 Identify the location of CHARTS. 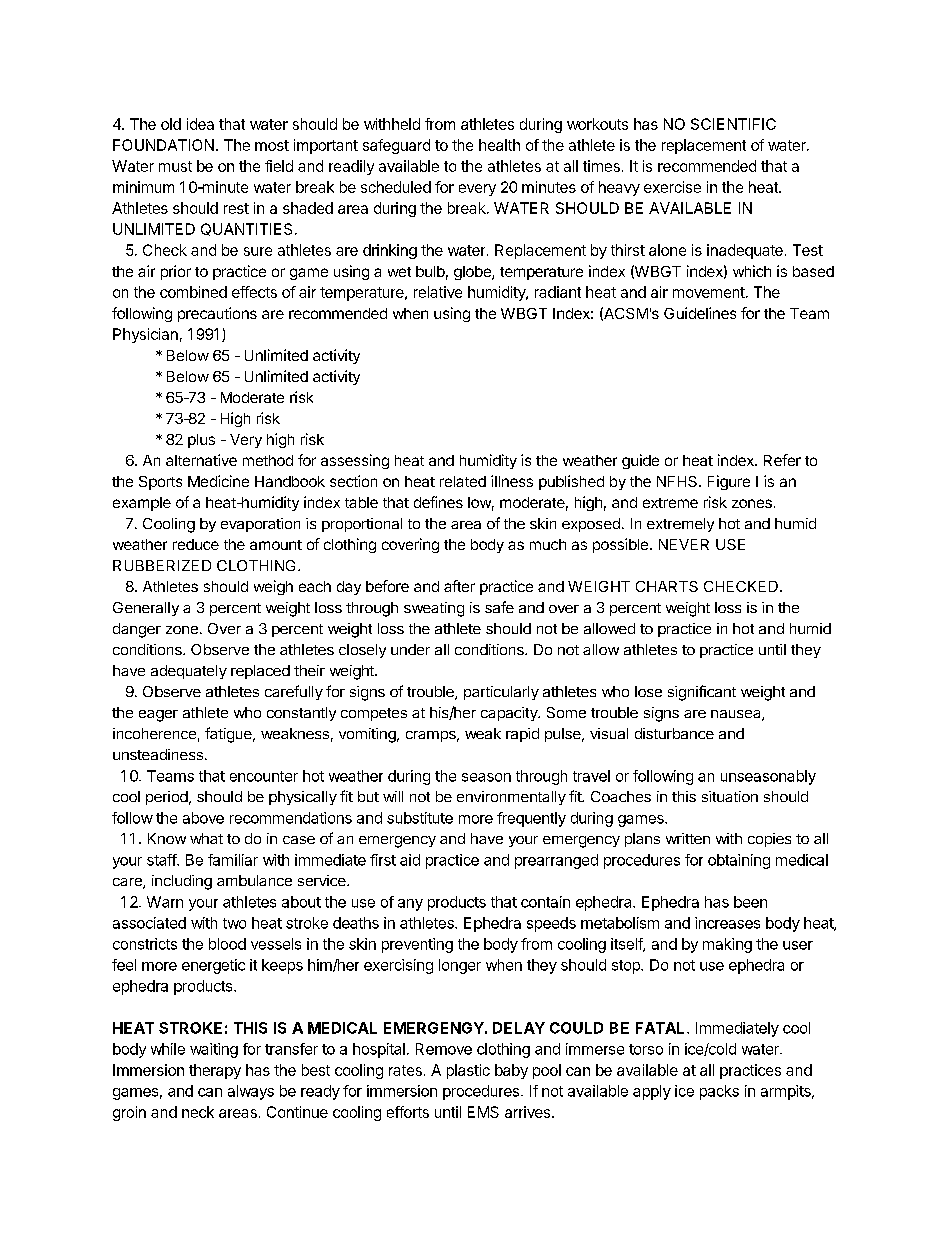
(667, 586).
